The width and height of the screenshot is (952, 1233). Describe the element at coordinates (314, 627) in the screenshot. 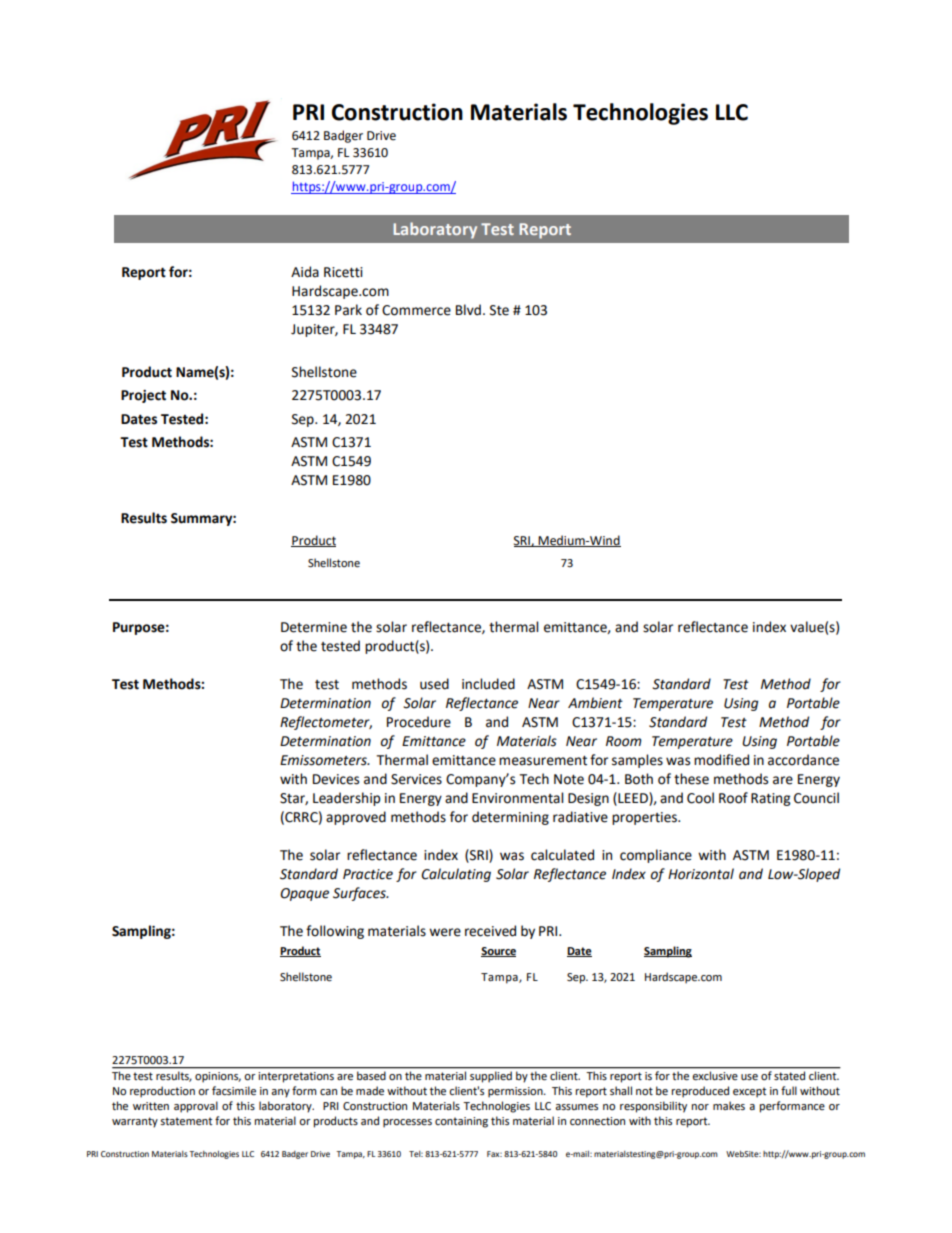

I see `Determine` at that location.
